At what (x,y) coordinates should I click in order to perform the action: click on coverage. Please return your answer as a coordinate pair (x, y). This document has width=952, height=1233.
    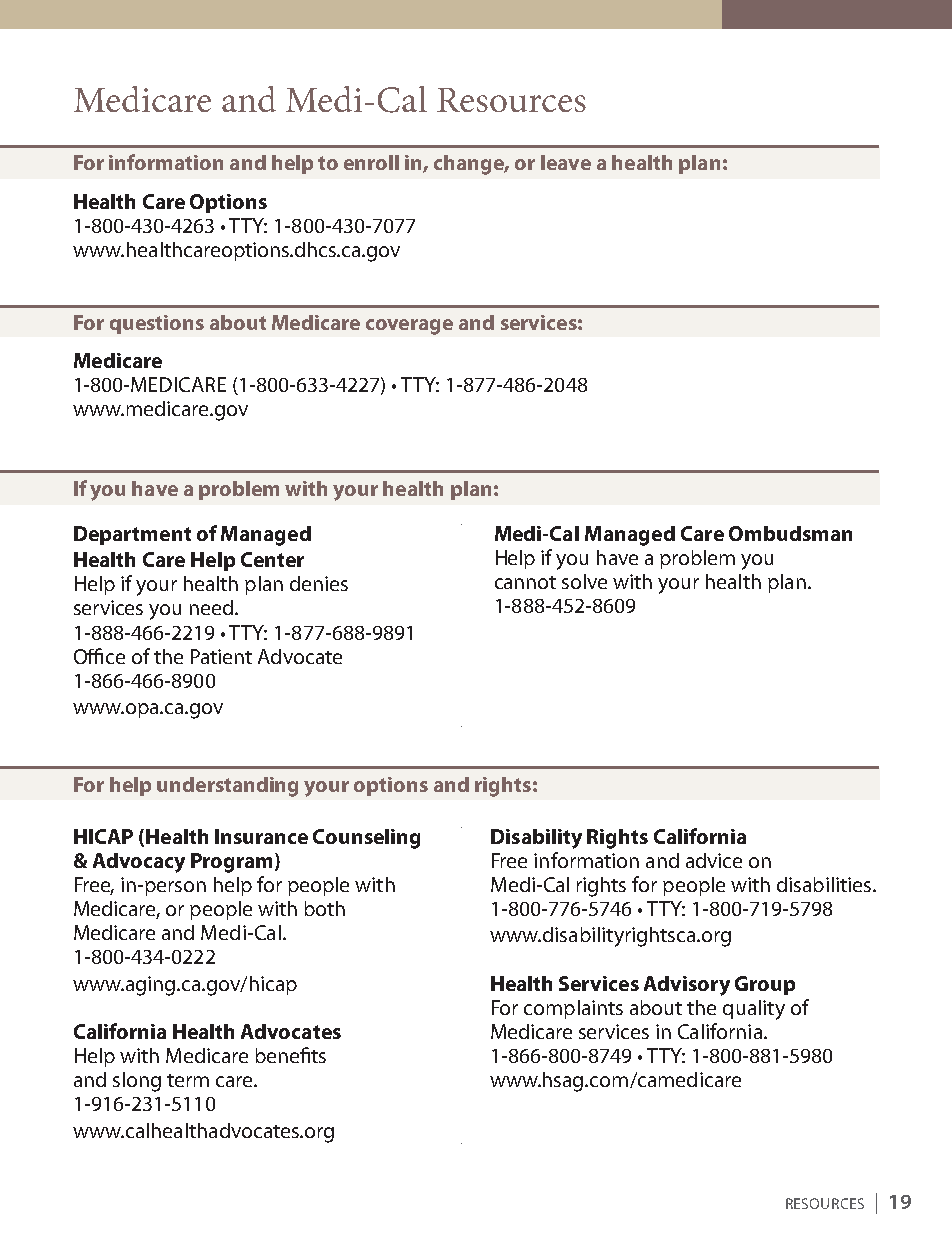
    Looking at the image, I should click on (409, 327).
